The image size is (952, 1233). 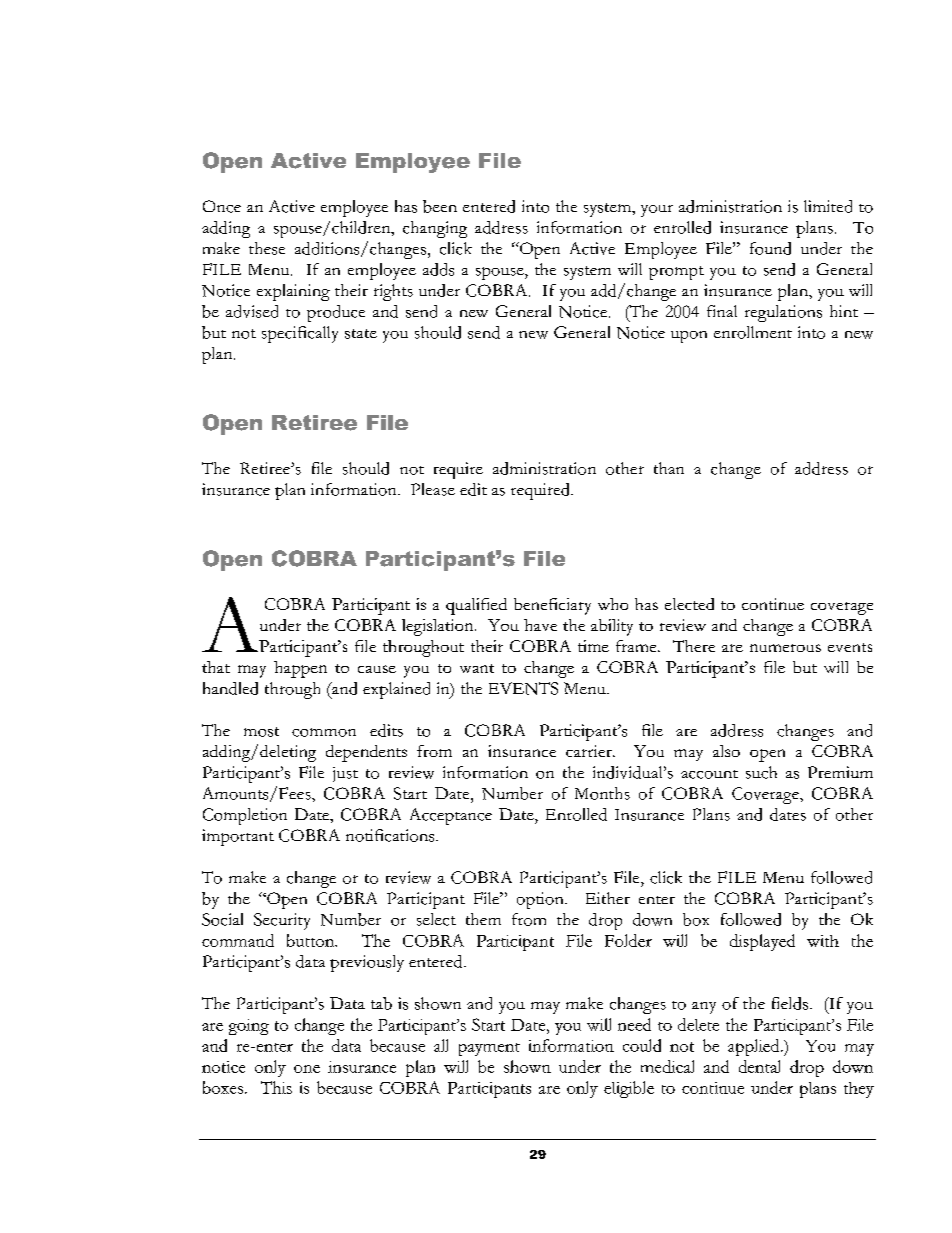 What do you see at coordinates (753, 332) in the document?
I see `enrollment` at bounding box center [753, 332].
